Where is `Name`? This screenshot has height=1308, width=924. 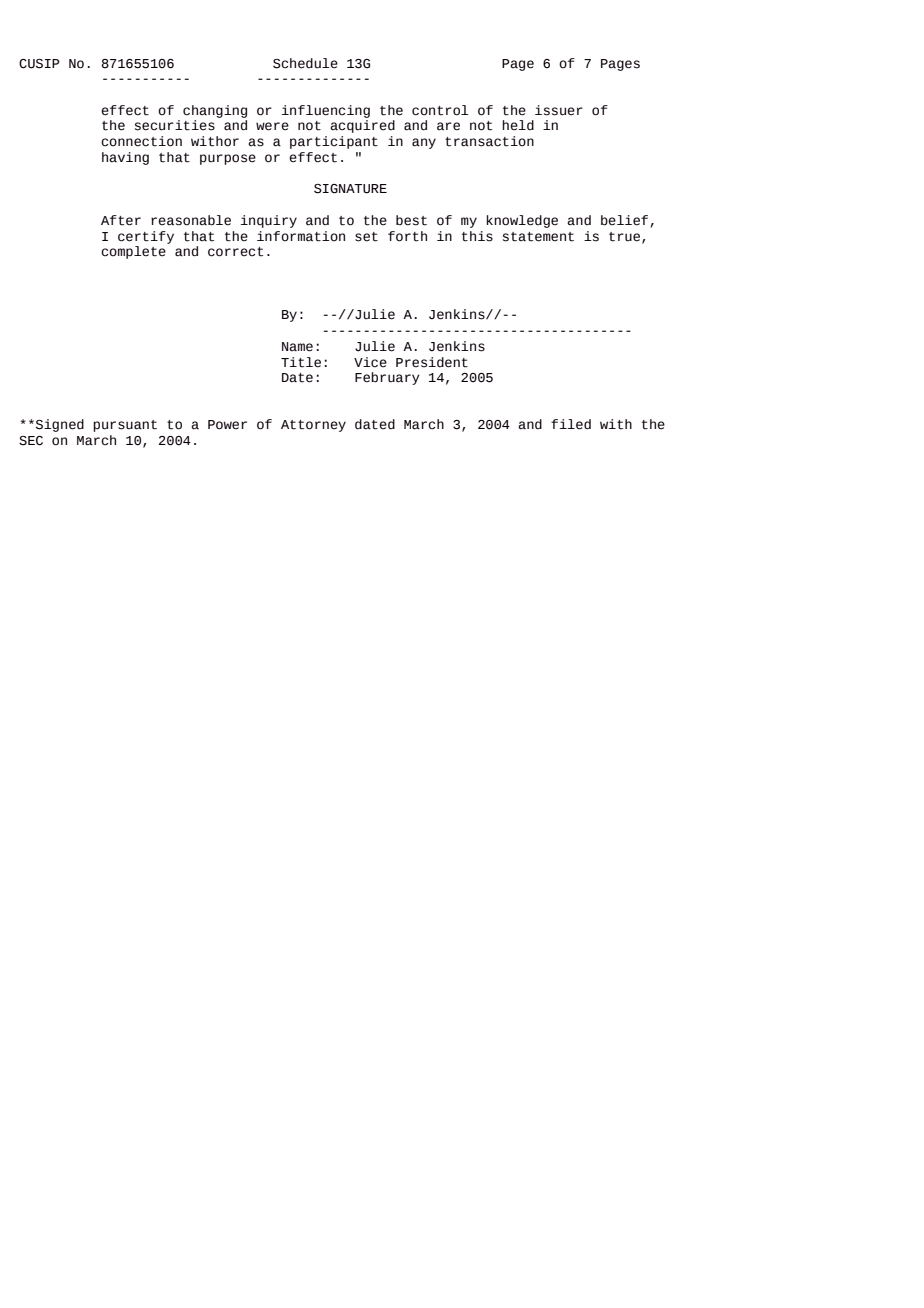 Name is located at coordinates (297, 347).
